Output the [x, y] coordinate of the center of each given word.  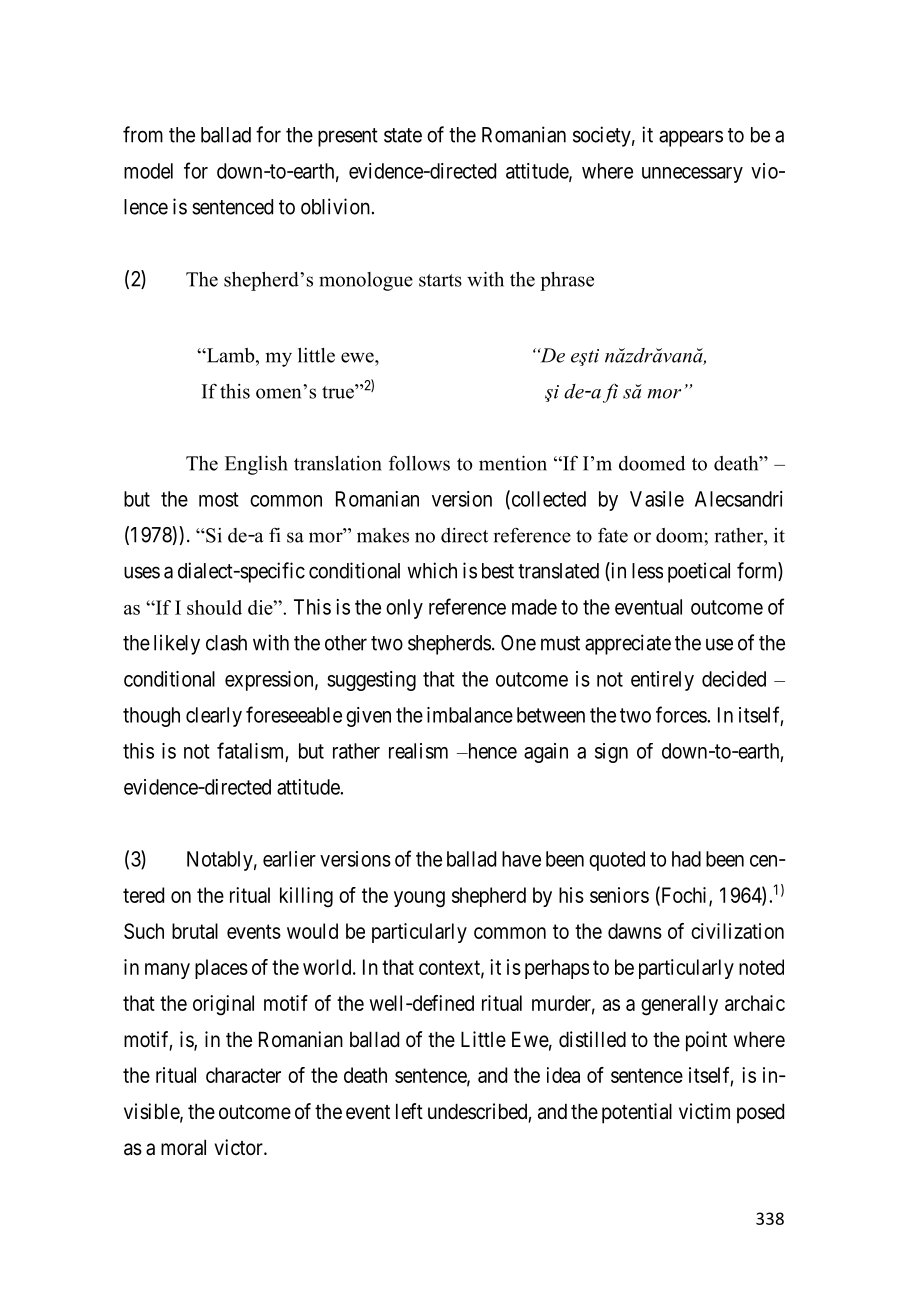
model [148, 171]
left [409, 1111]
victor [239, 1147]
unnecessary [692, 175]
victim [704, 1111]
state [403, 135]
